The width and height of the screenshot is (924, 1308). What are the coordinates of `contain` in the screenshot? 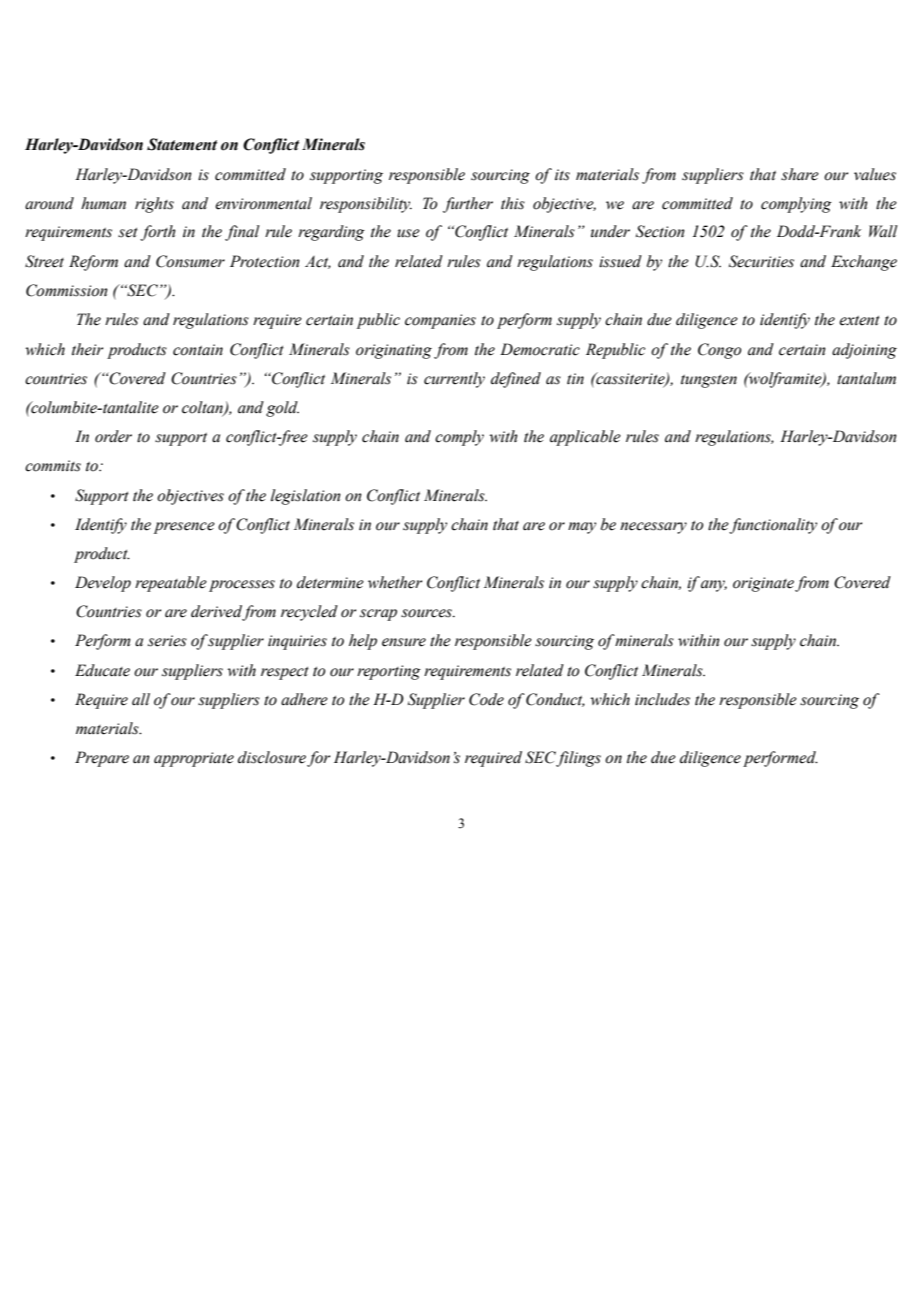 It's located at (198, 350).
